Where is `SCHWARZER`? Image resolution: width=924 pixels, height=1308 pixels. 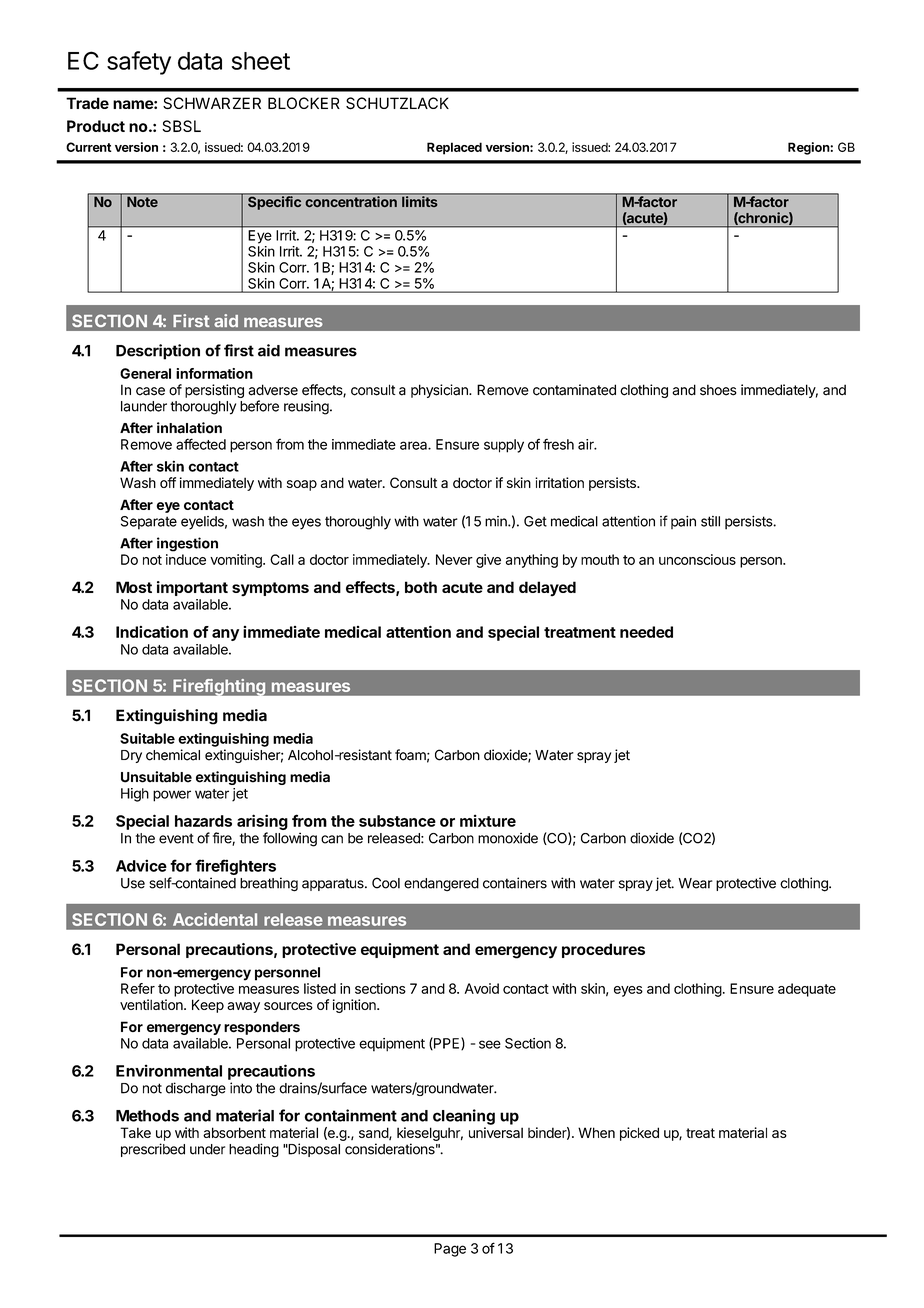
SCHWARZER is located at coordinates (212, 103).
